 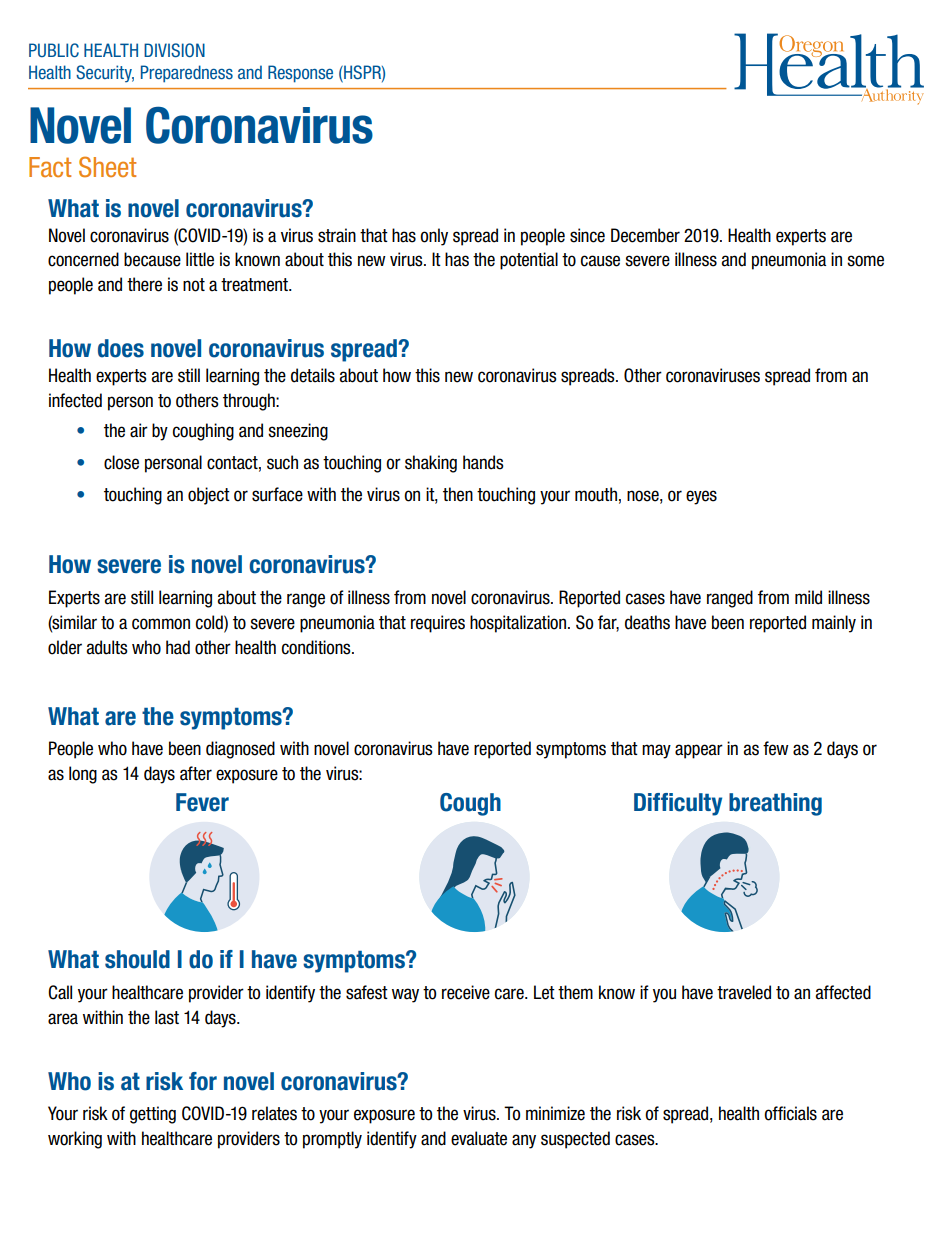 What do you see at coordinates (196, 773) in the screenshot?
I see `after` at bounding box center [196, 773].
